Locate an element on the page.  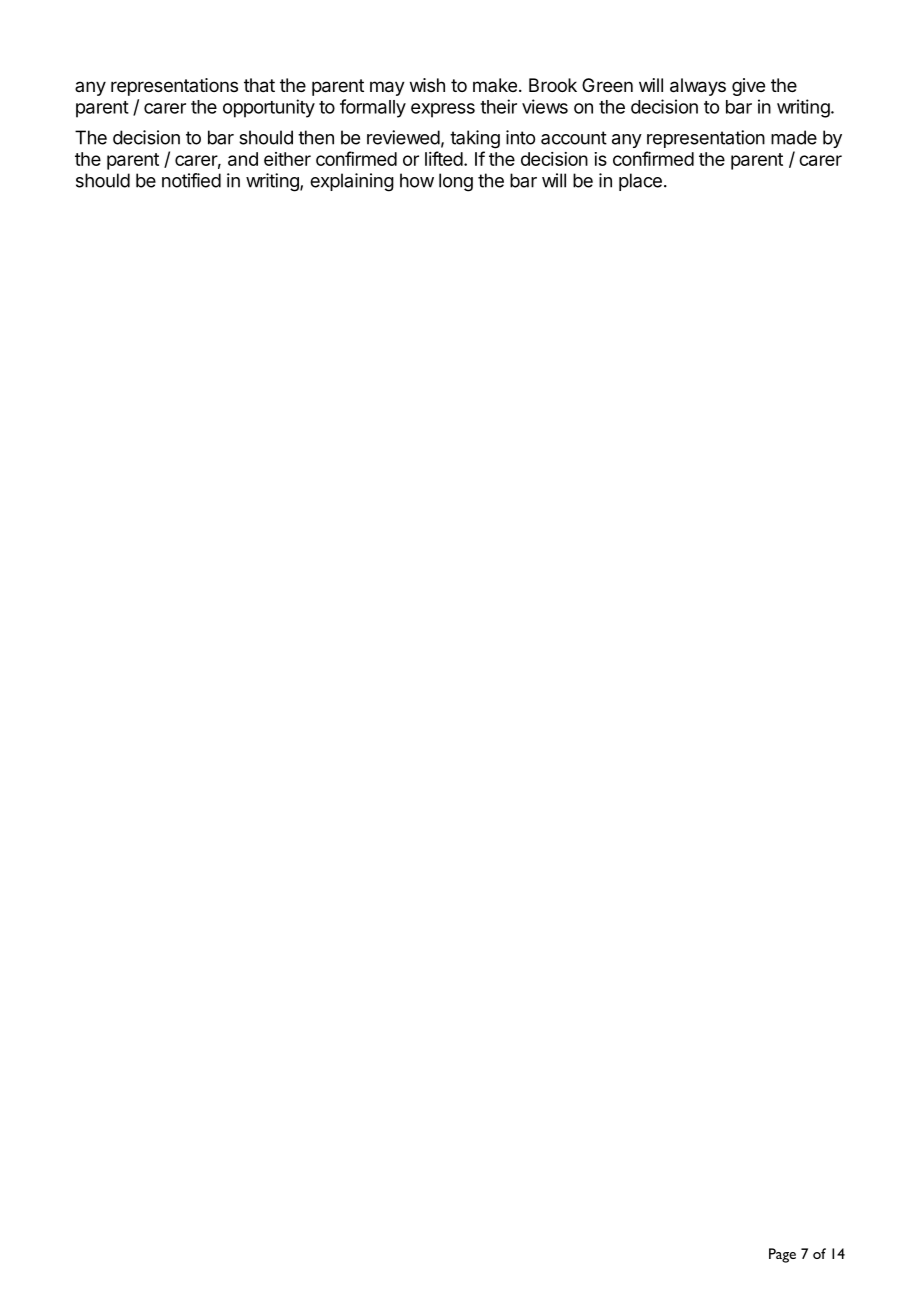
Page is located at coordinates (782, 1255).
